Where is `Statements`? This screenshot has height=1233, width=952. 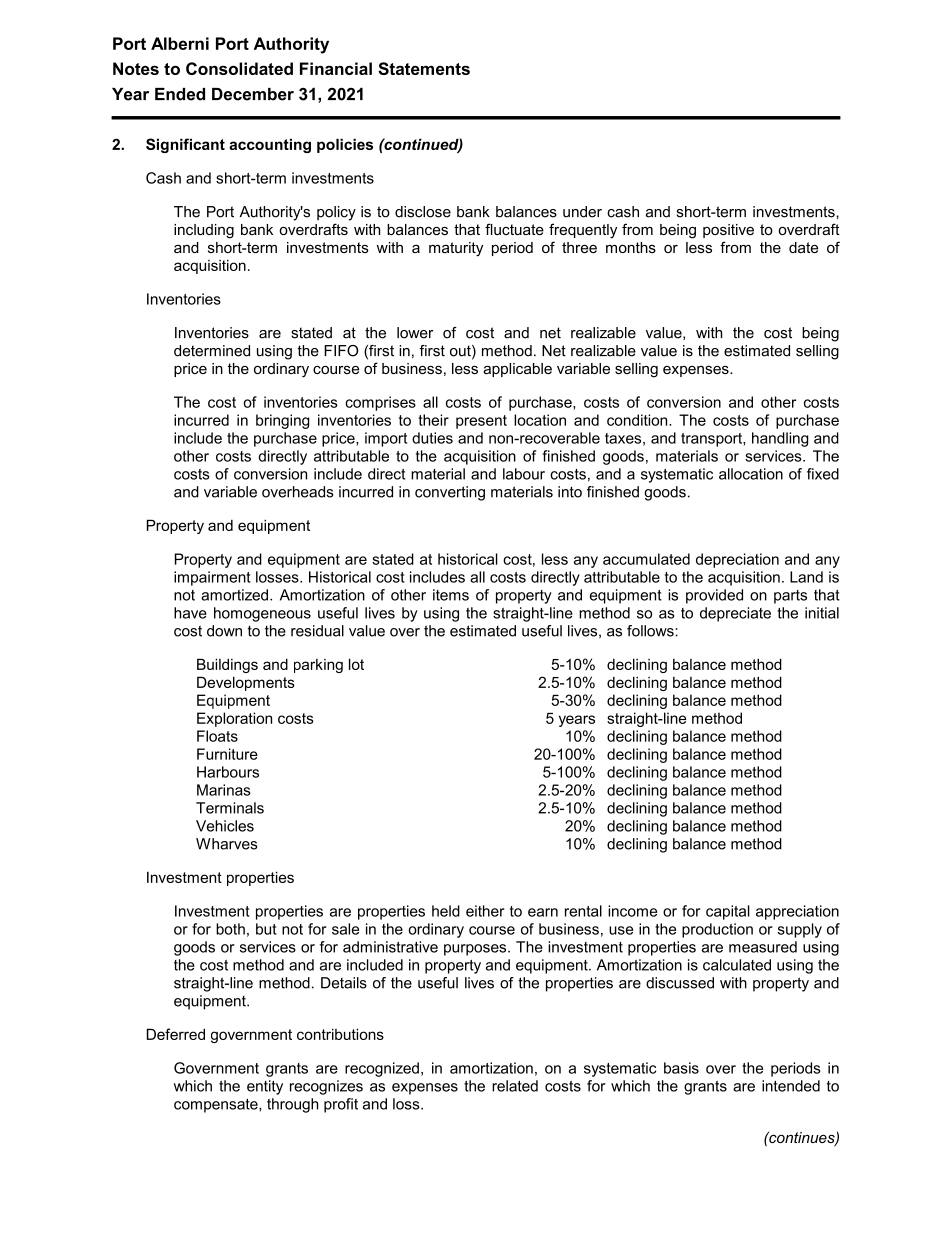 Statements is located at coordinates (424, 68).
